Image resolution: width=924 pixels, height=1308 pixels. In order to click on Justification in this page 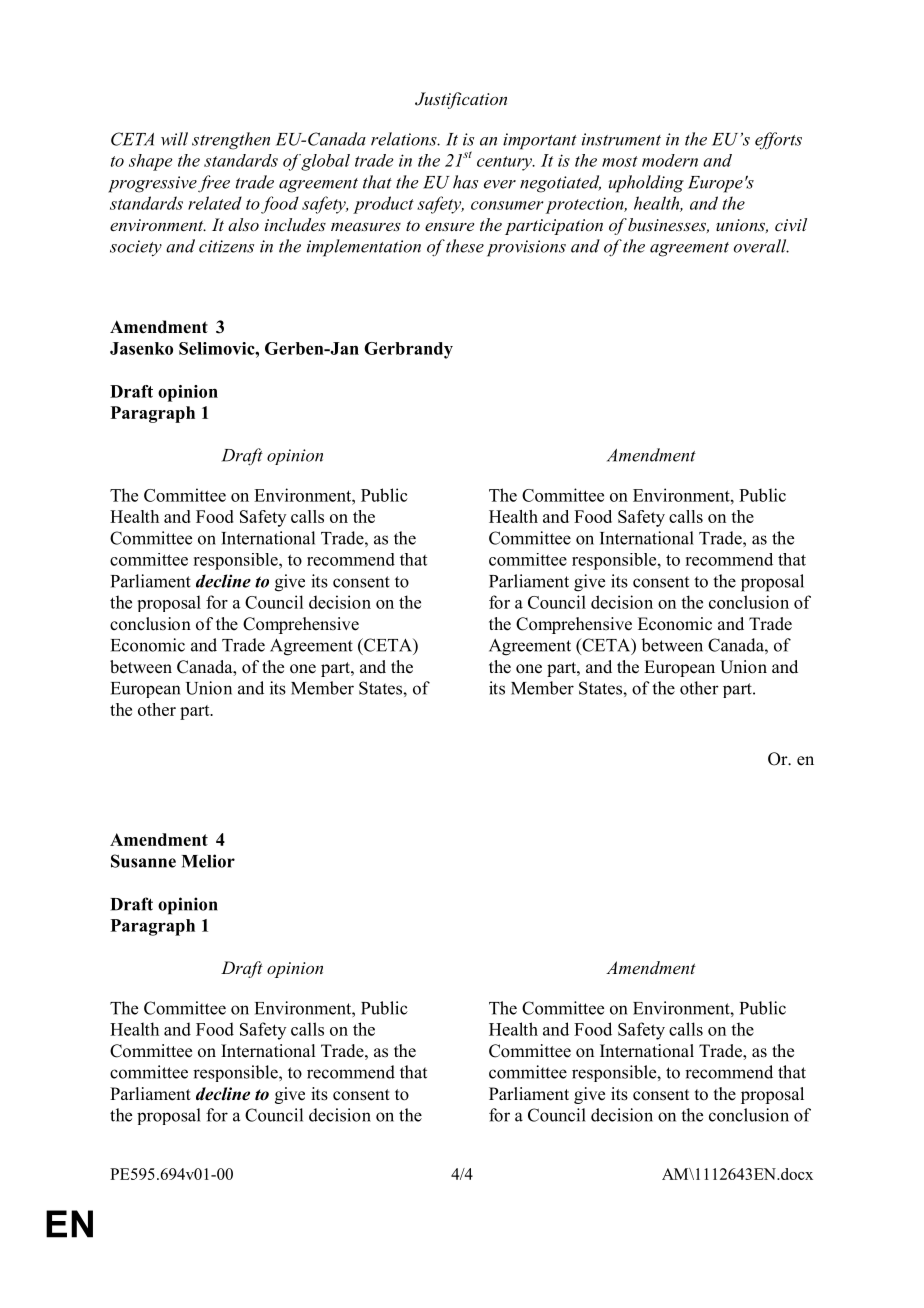, I will do `click(461, 100)`.
